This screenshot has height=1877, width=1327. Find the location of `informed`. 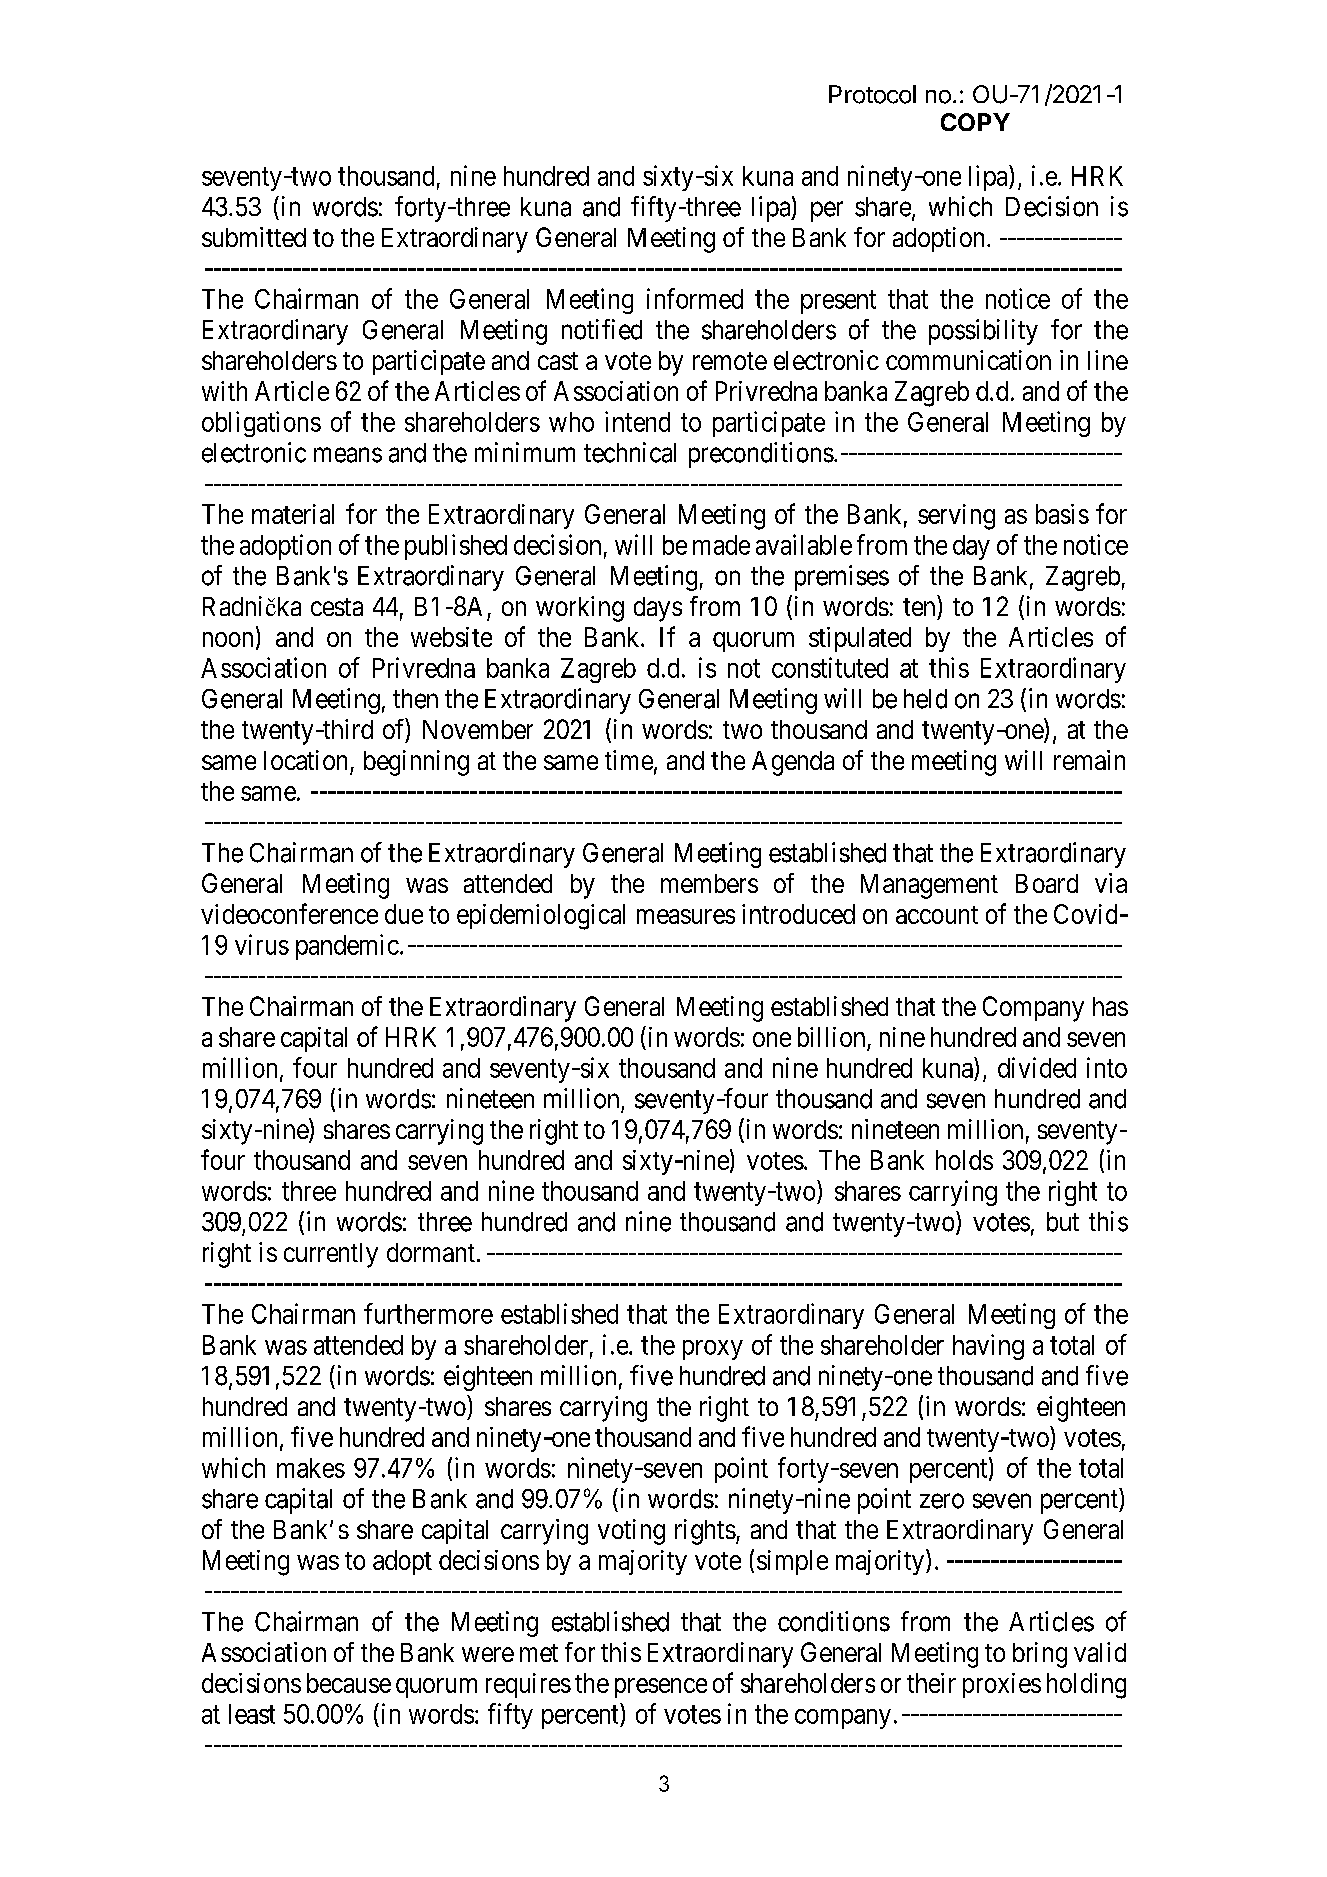

informed is located at coordinates (695, 298).
